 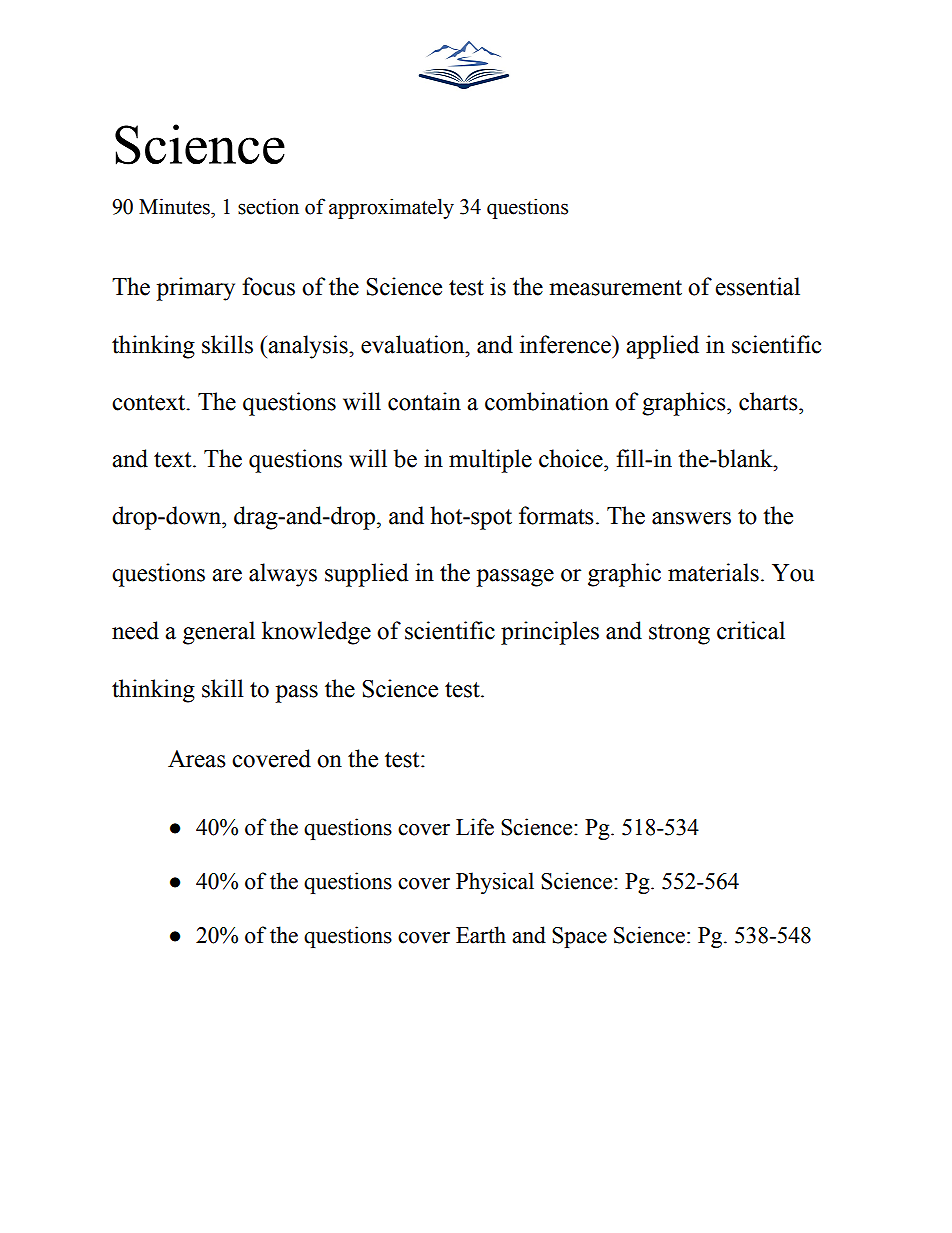 What do you see at coordinates (197, 759) in the screenshot?
I see `Areas` at bounding box center [197, 759].
